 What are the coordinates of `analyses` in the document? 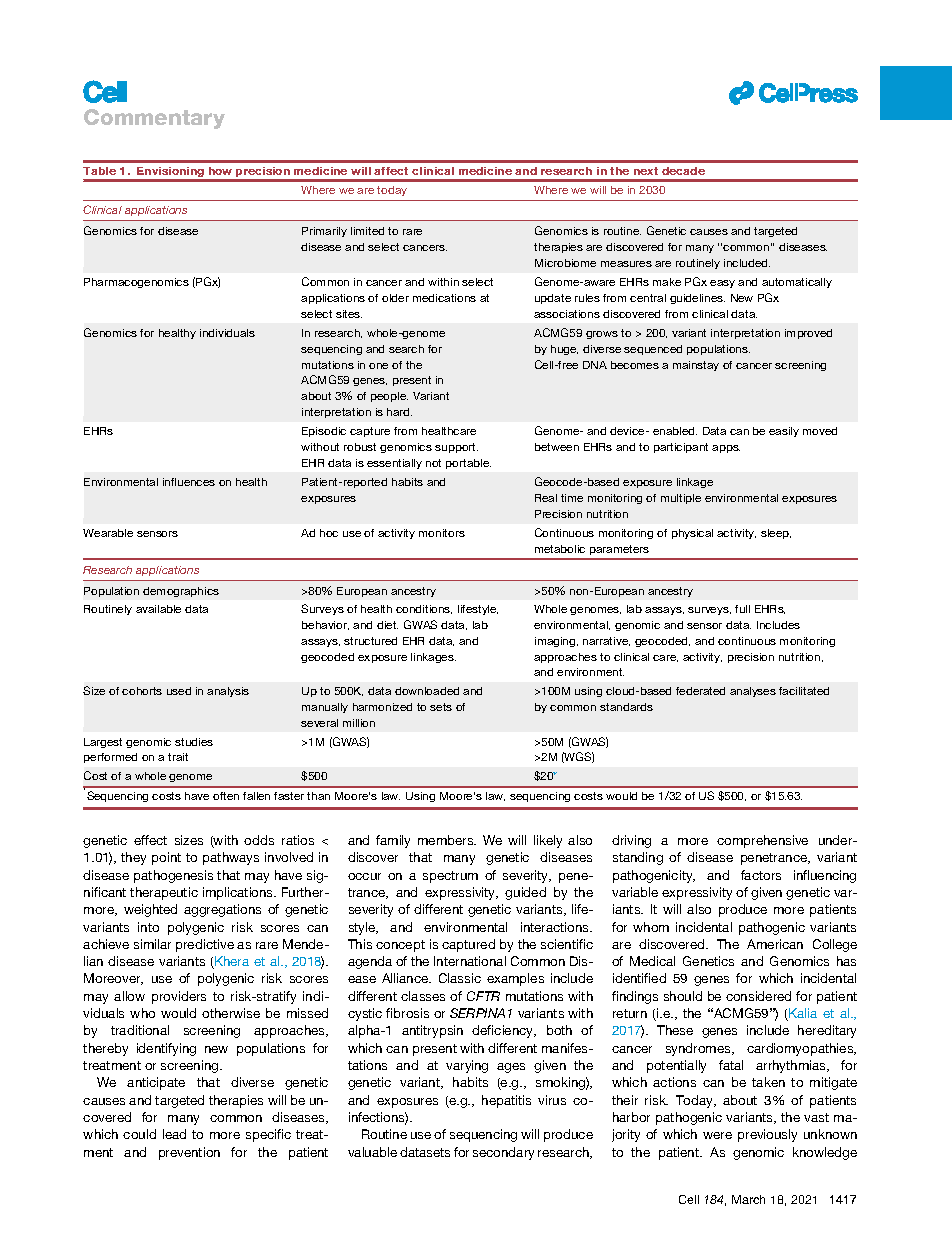 It's located at (753, 692).
